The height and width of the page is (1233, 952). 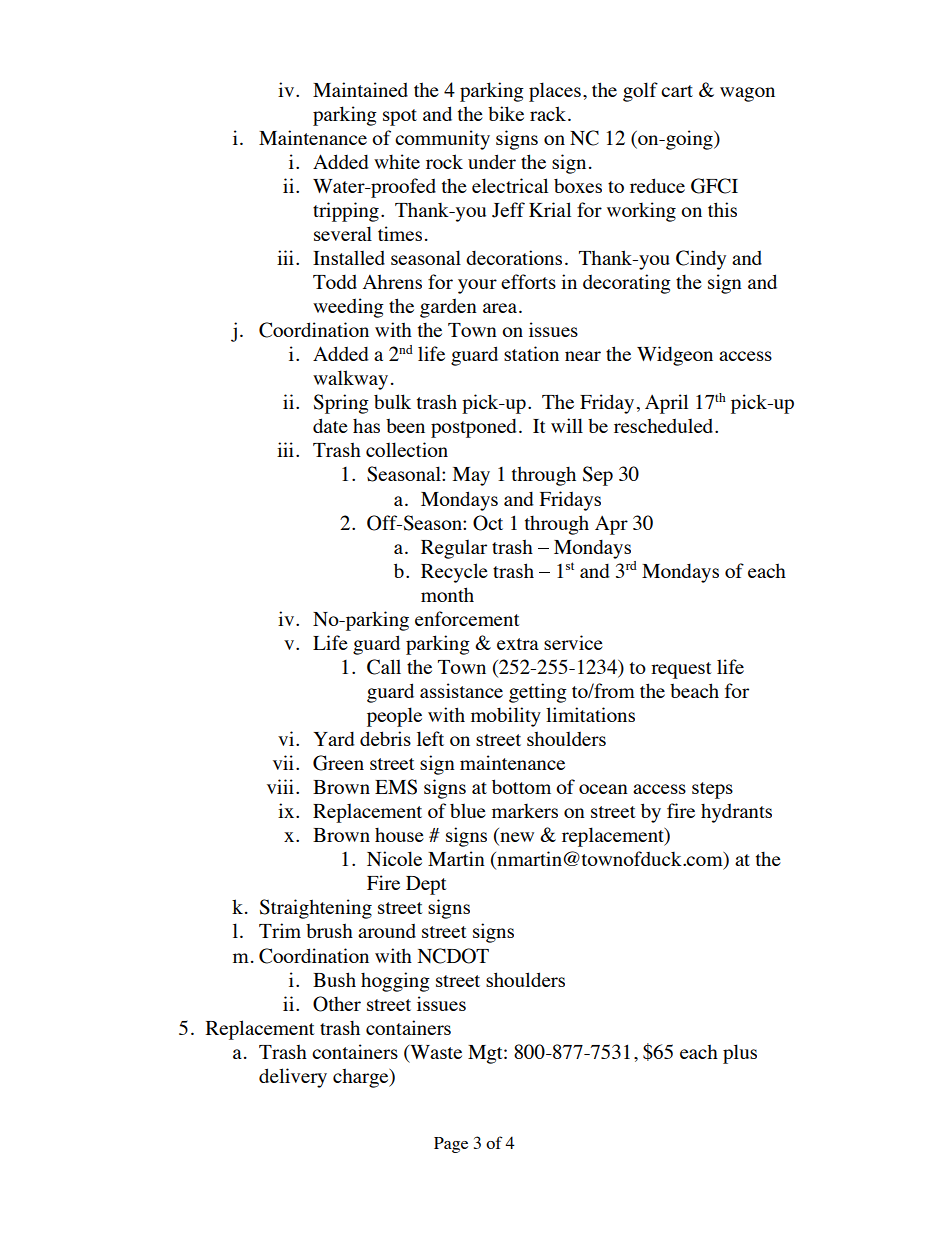 What do you see at coordinates (360, 89) in the page?
I see `Maintained` at bounding box center [360, 89].
